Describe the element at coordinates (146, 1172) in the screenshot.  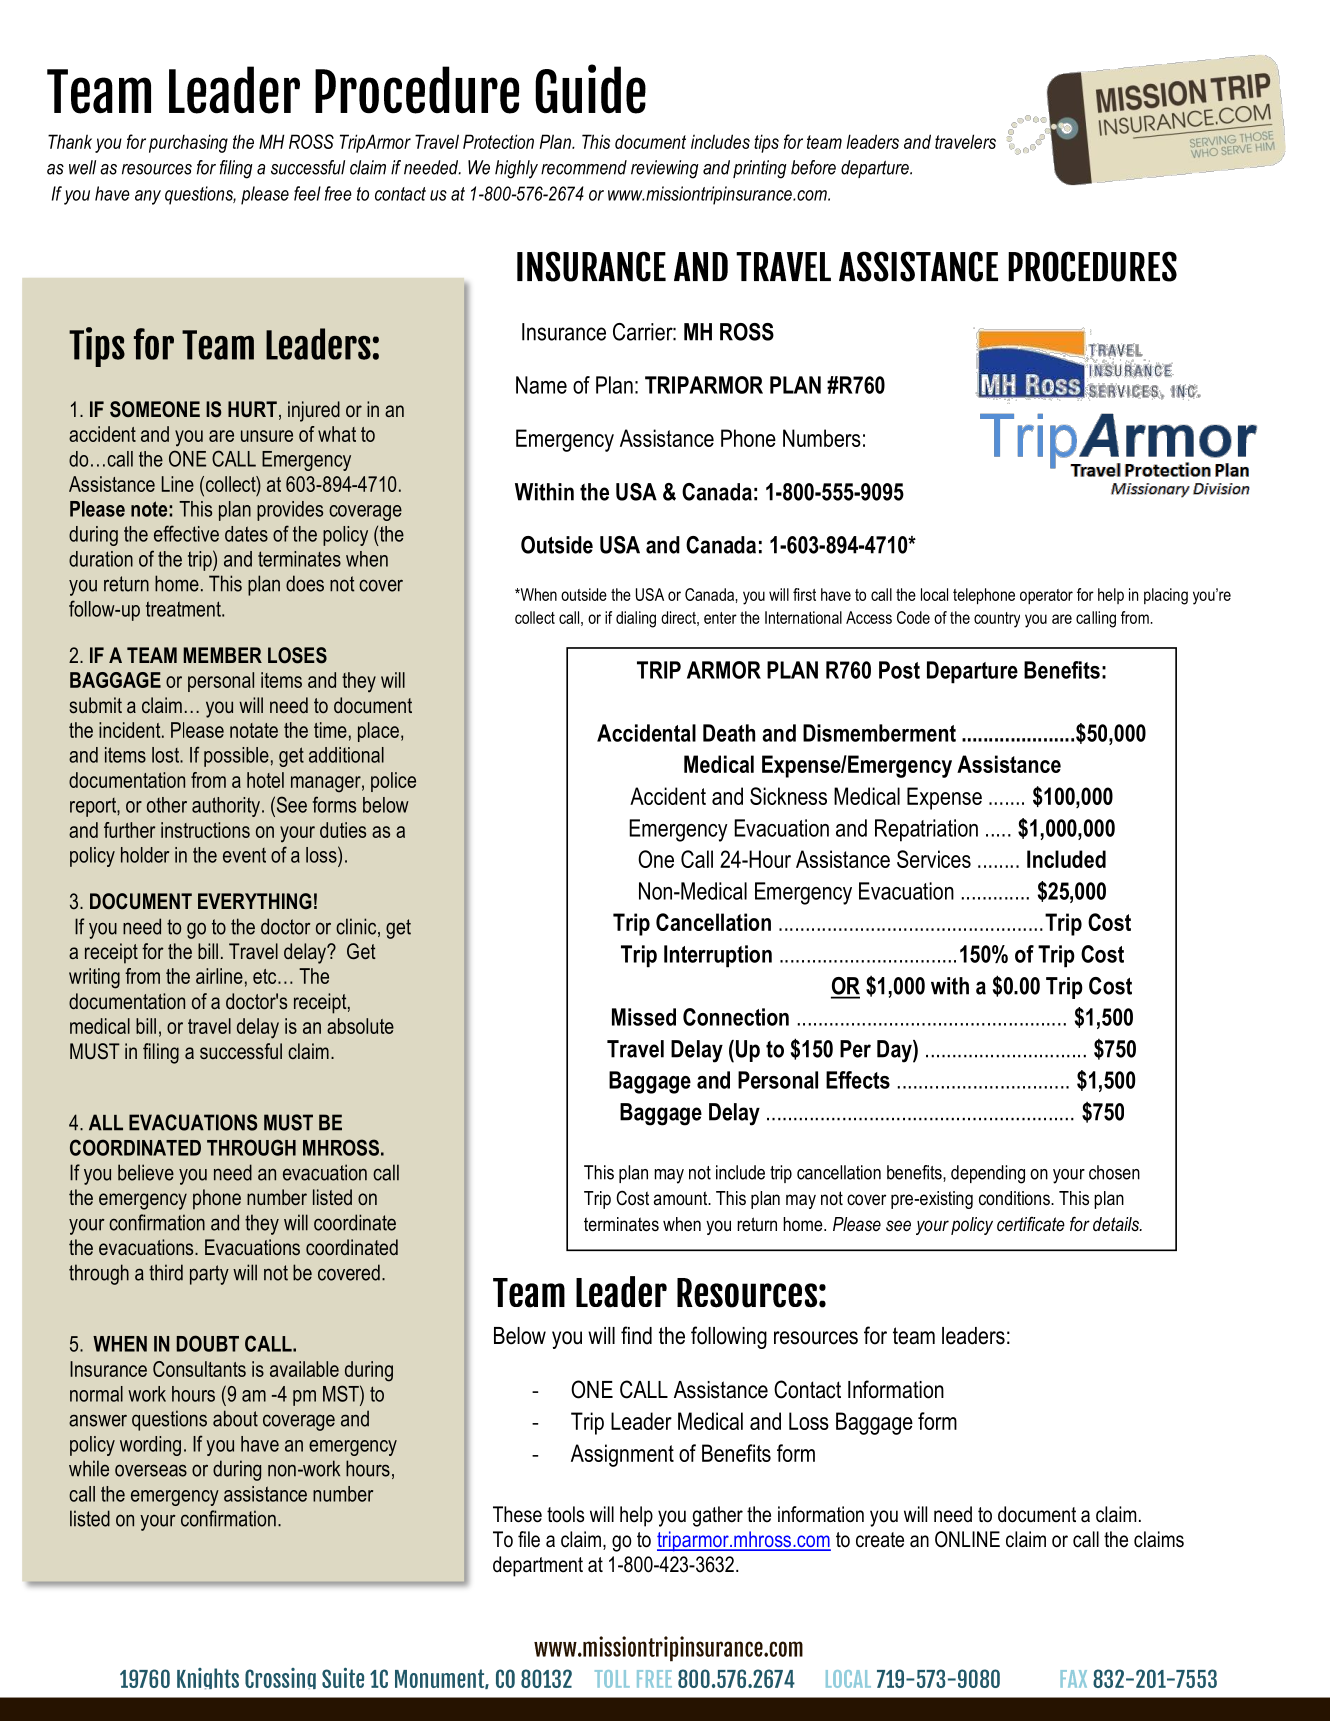
I see `believe` at that location.
